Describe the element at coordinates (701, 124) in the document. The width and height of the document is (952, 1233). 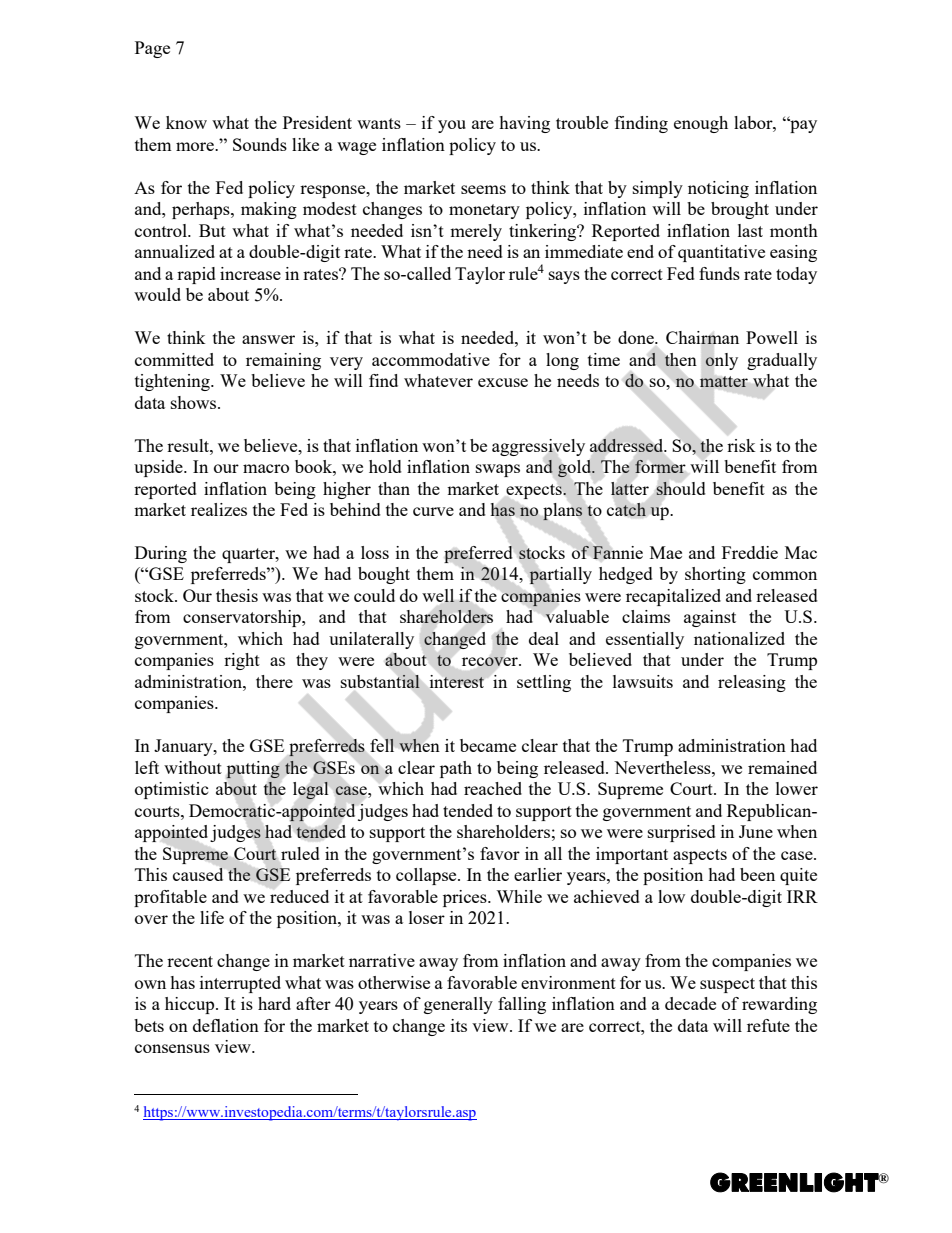
I see `enough` at that location.
